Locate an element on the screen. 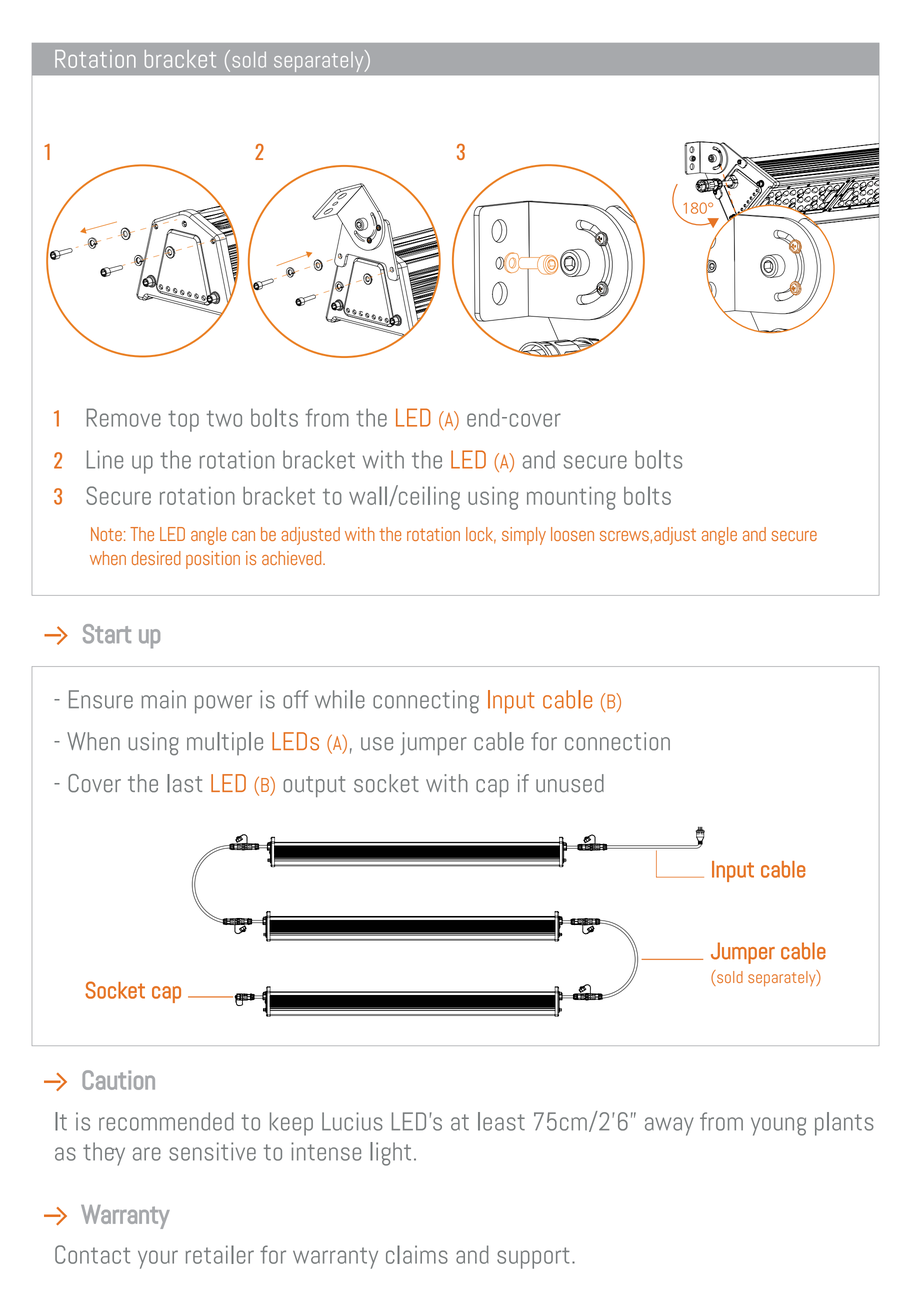  connecting is located at coordinates (426, 702).
